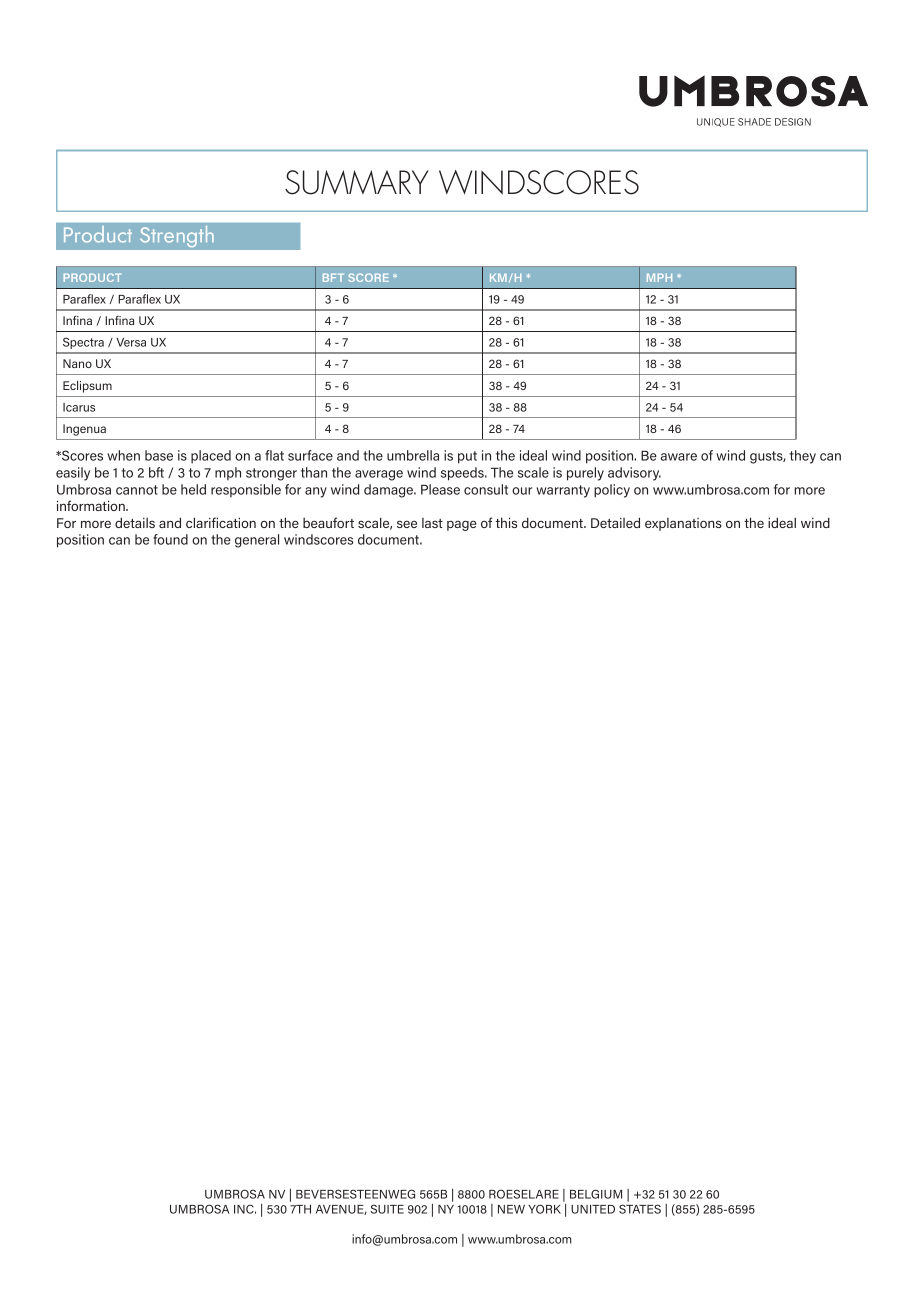 The height and width of the image is (1308, 924). What do you see at coordinates (679, 457) in the image?
I see `aware` at bounding box center [679, 457].
